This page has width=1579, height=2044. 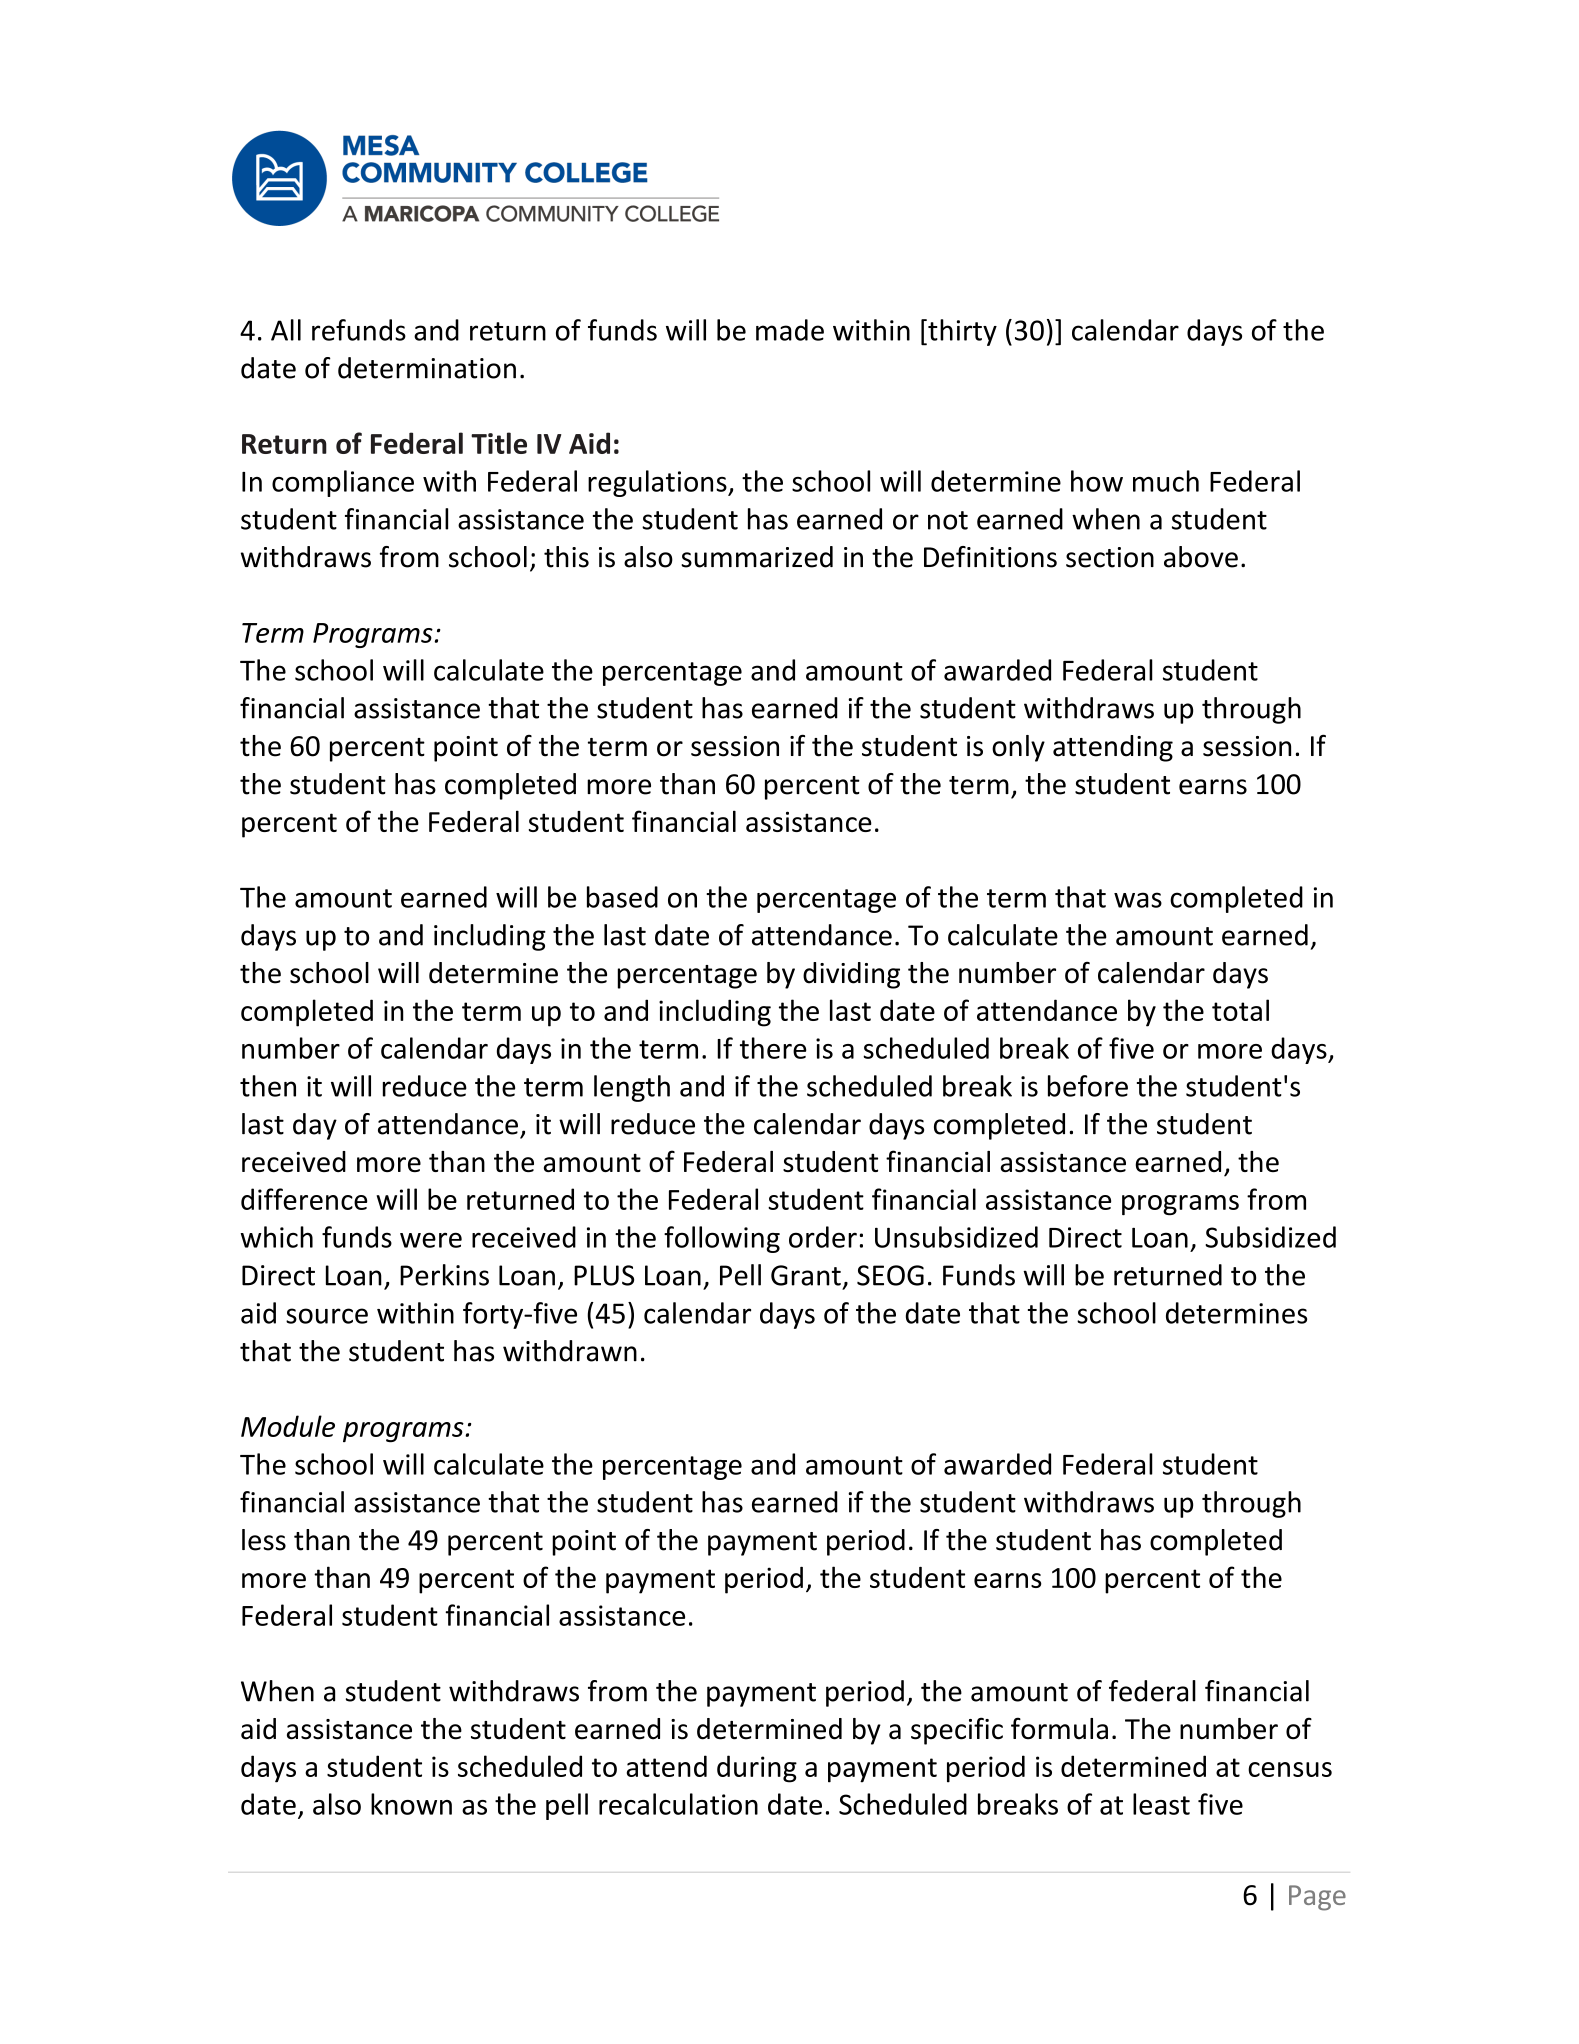 I want to click on this, so click(x=566, y=557).
